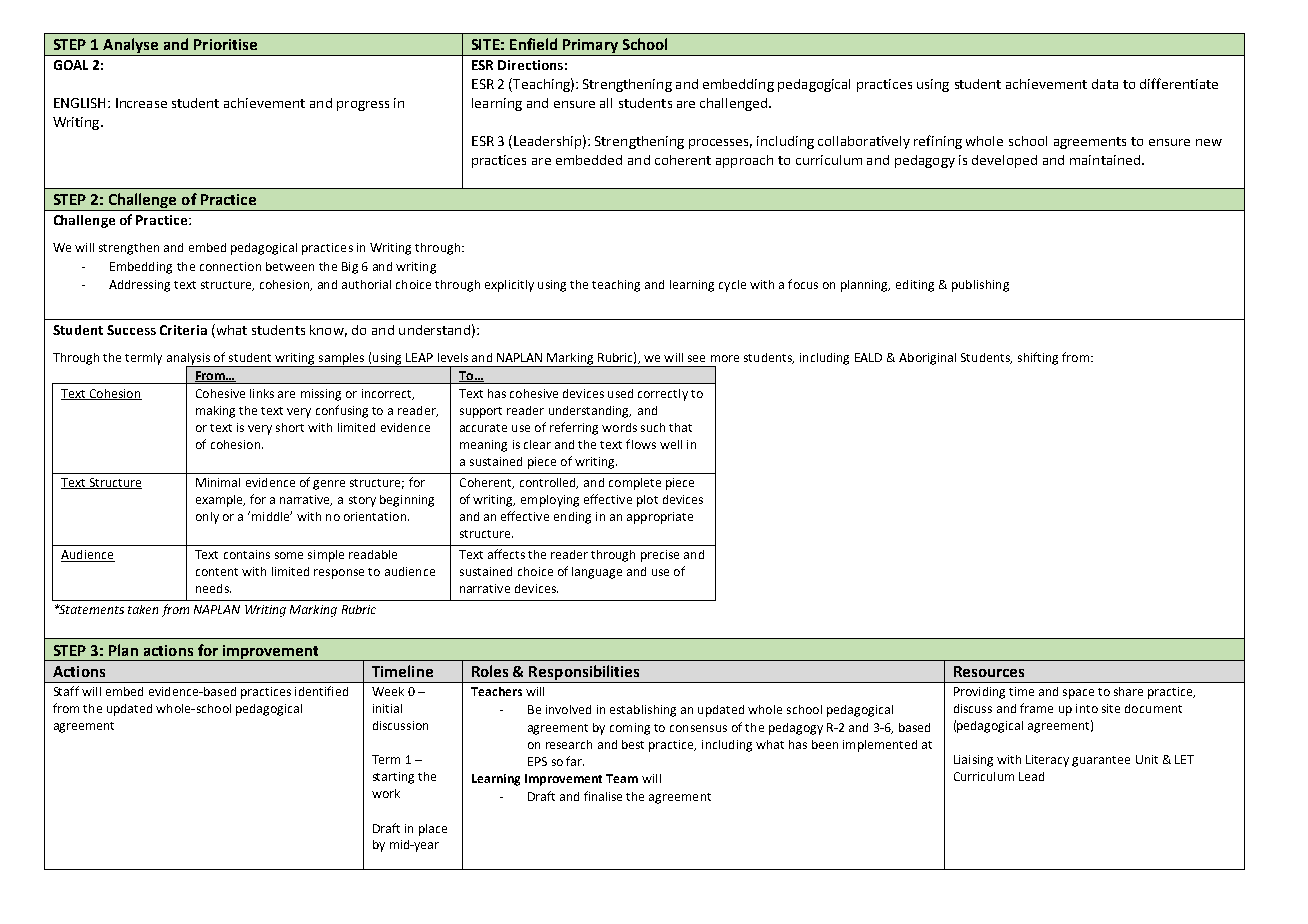  I want to click on Criteria, so click(183, 330).
